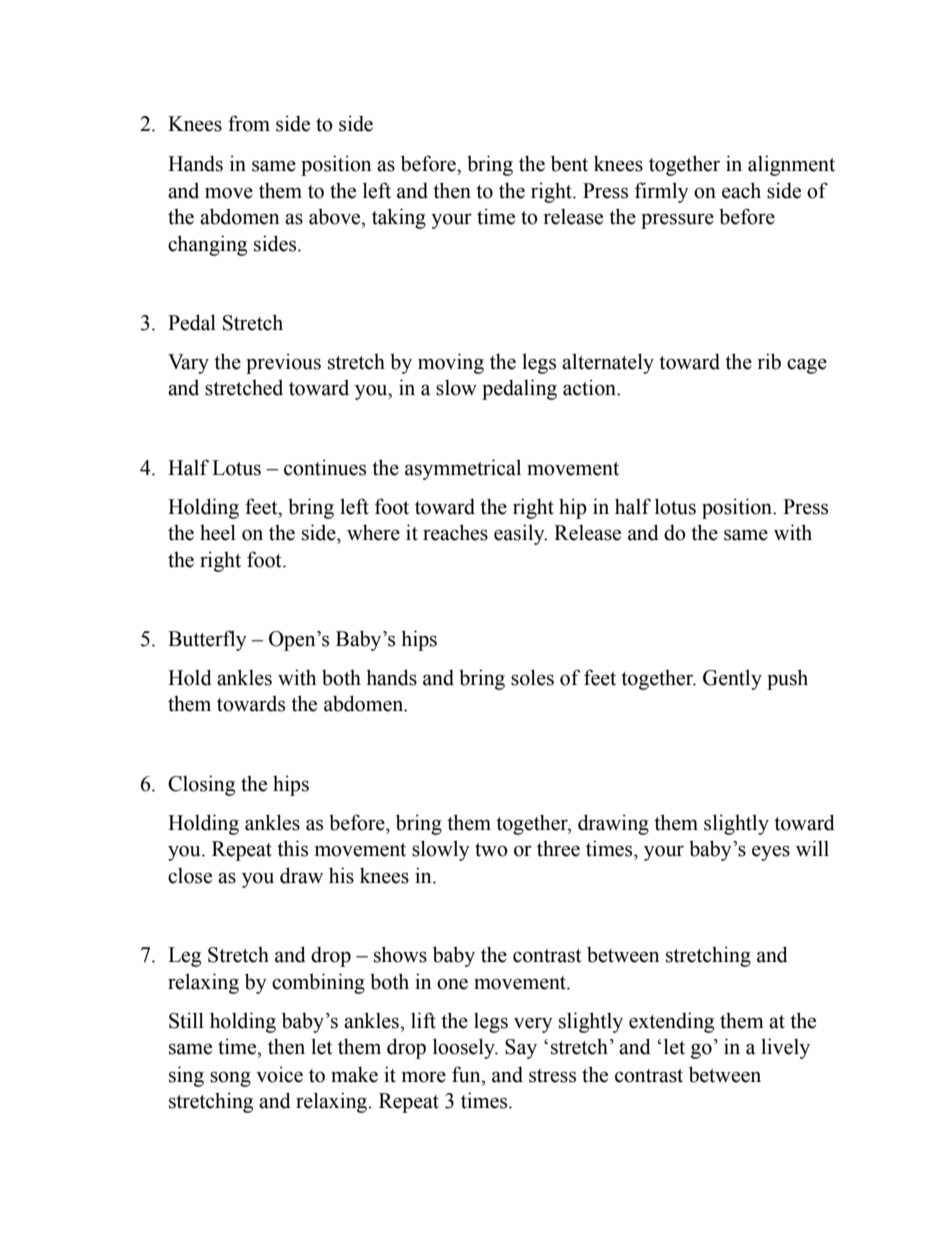 This screenshot has width=952, height=1233. Describe the element at coordinates (769, 361) in the screenshot. I see `rib` at that location.
